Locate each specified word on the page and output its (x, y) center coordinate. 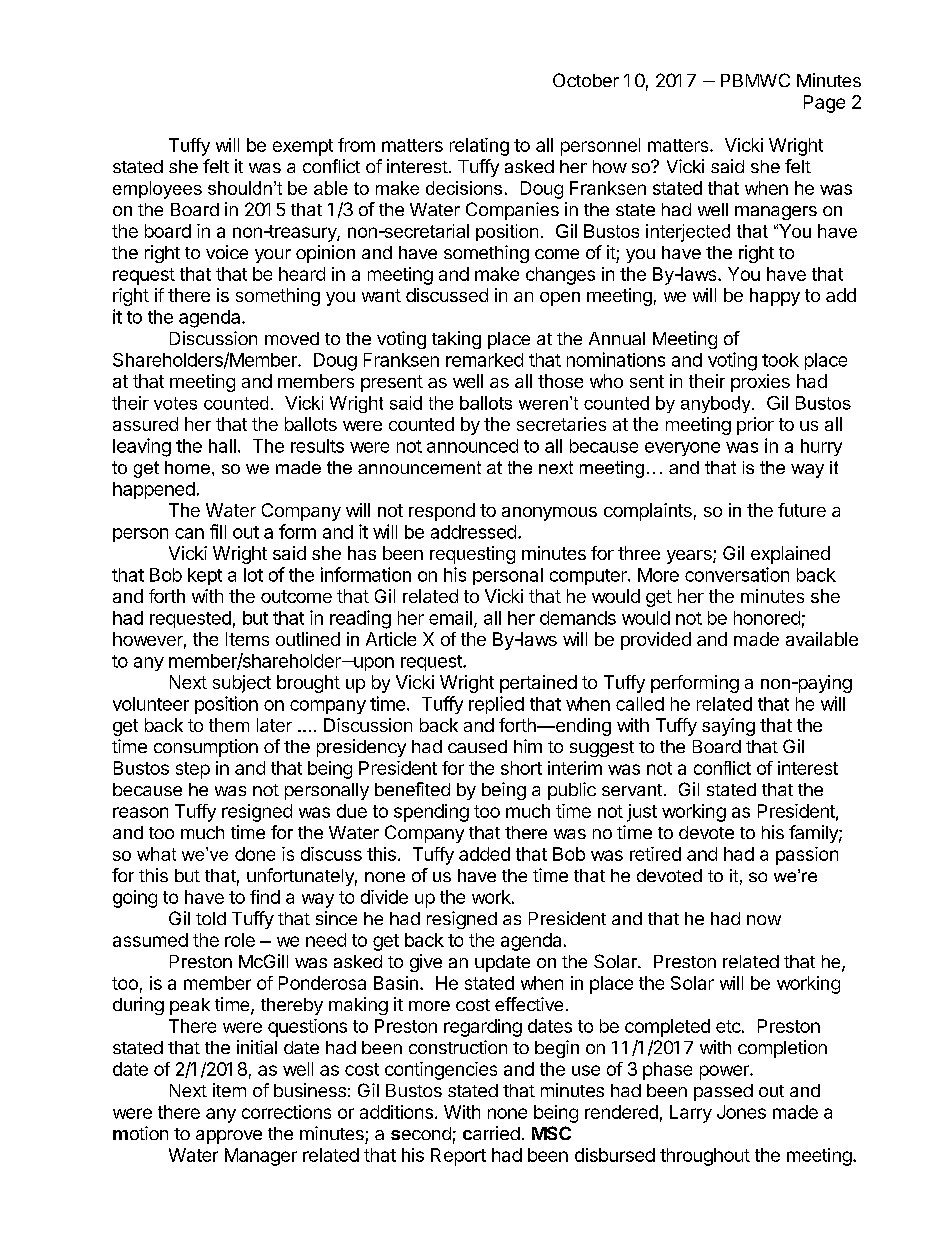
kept (205, 576)
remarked (484, 360)
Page (824, 104)
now (764, 920)
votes (175, 403)
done (255, 854)
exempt (303, 147)
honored (767, 618)
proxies (760, 383)
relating (479, 147)
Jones (741, 1112)
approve (229, 1137)
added (484, 854)
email (450, 618)
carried (491, 1133)
